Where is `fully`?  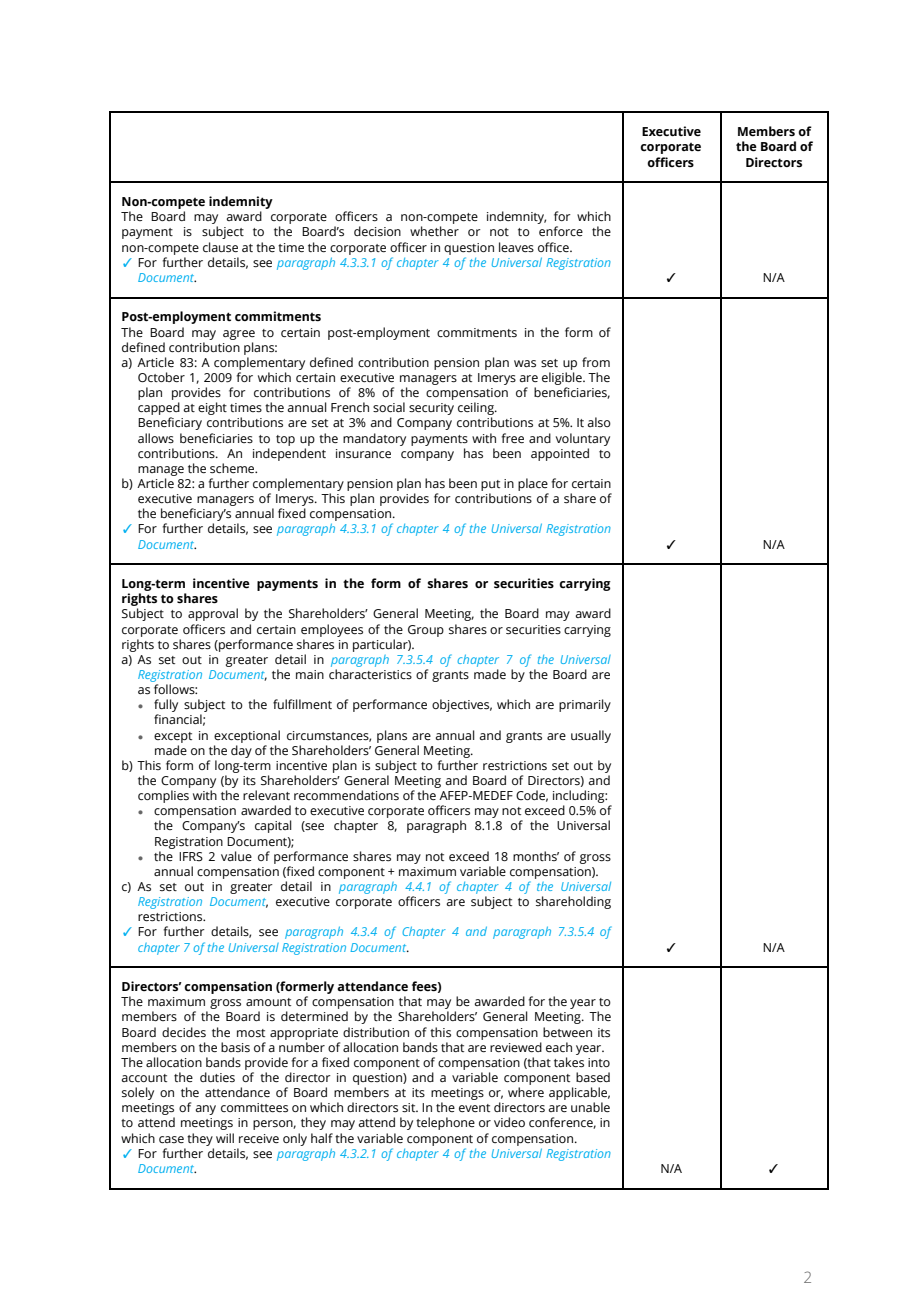
fully is located at coordinates (166, 707).
